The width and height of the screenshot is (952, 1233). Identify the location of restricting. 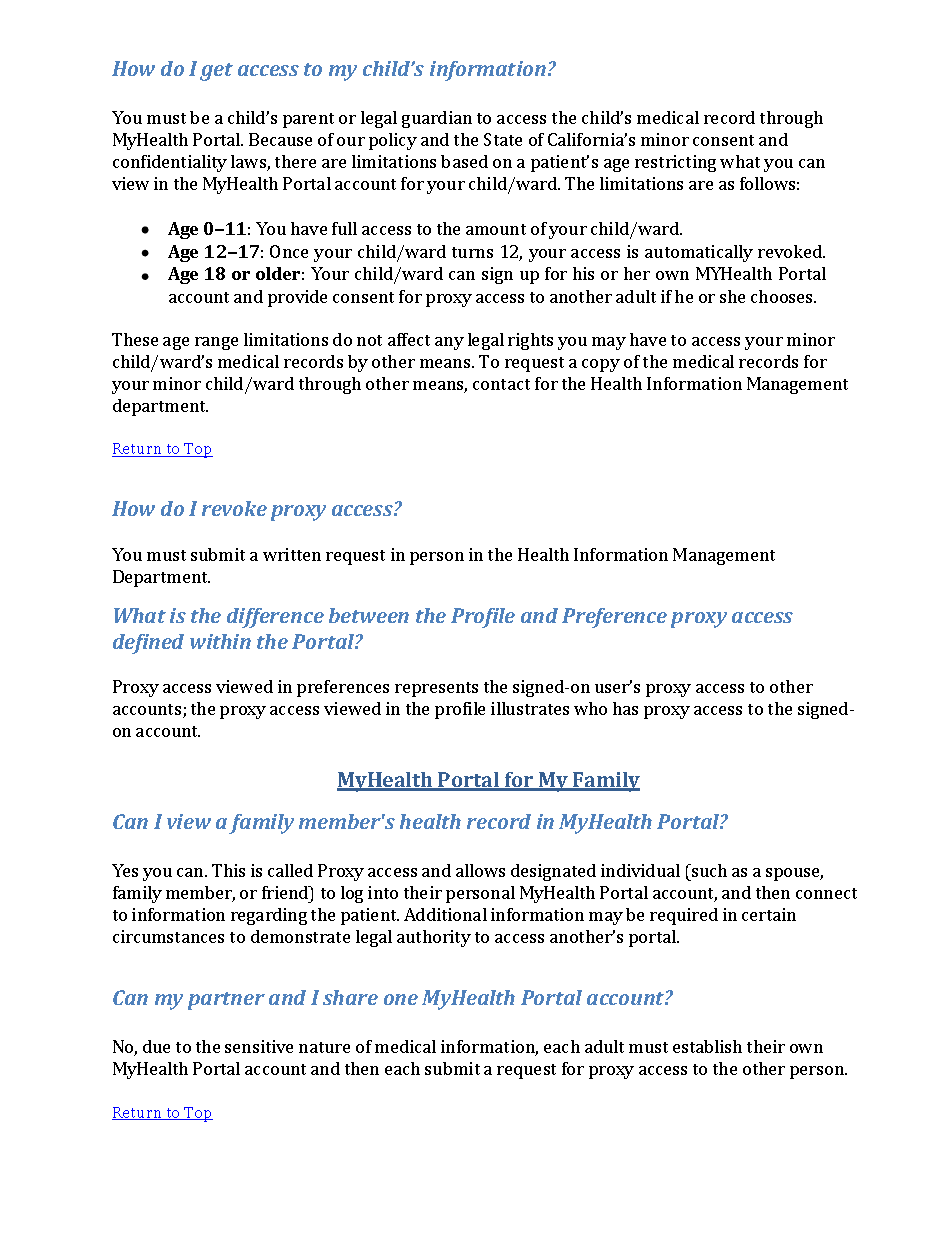
(675, 163).
